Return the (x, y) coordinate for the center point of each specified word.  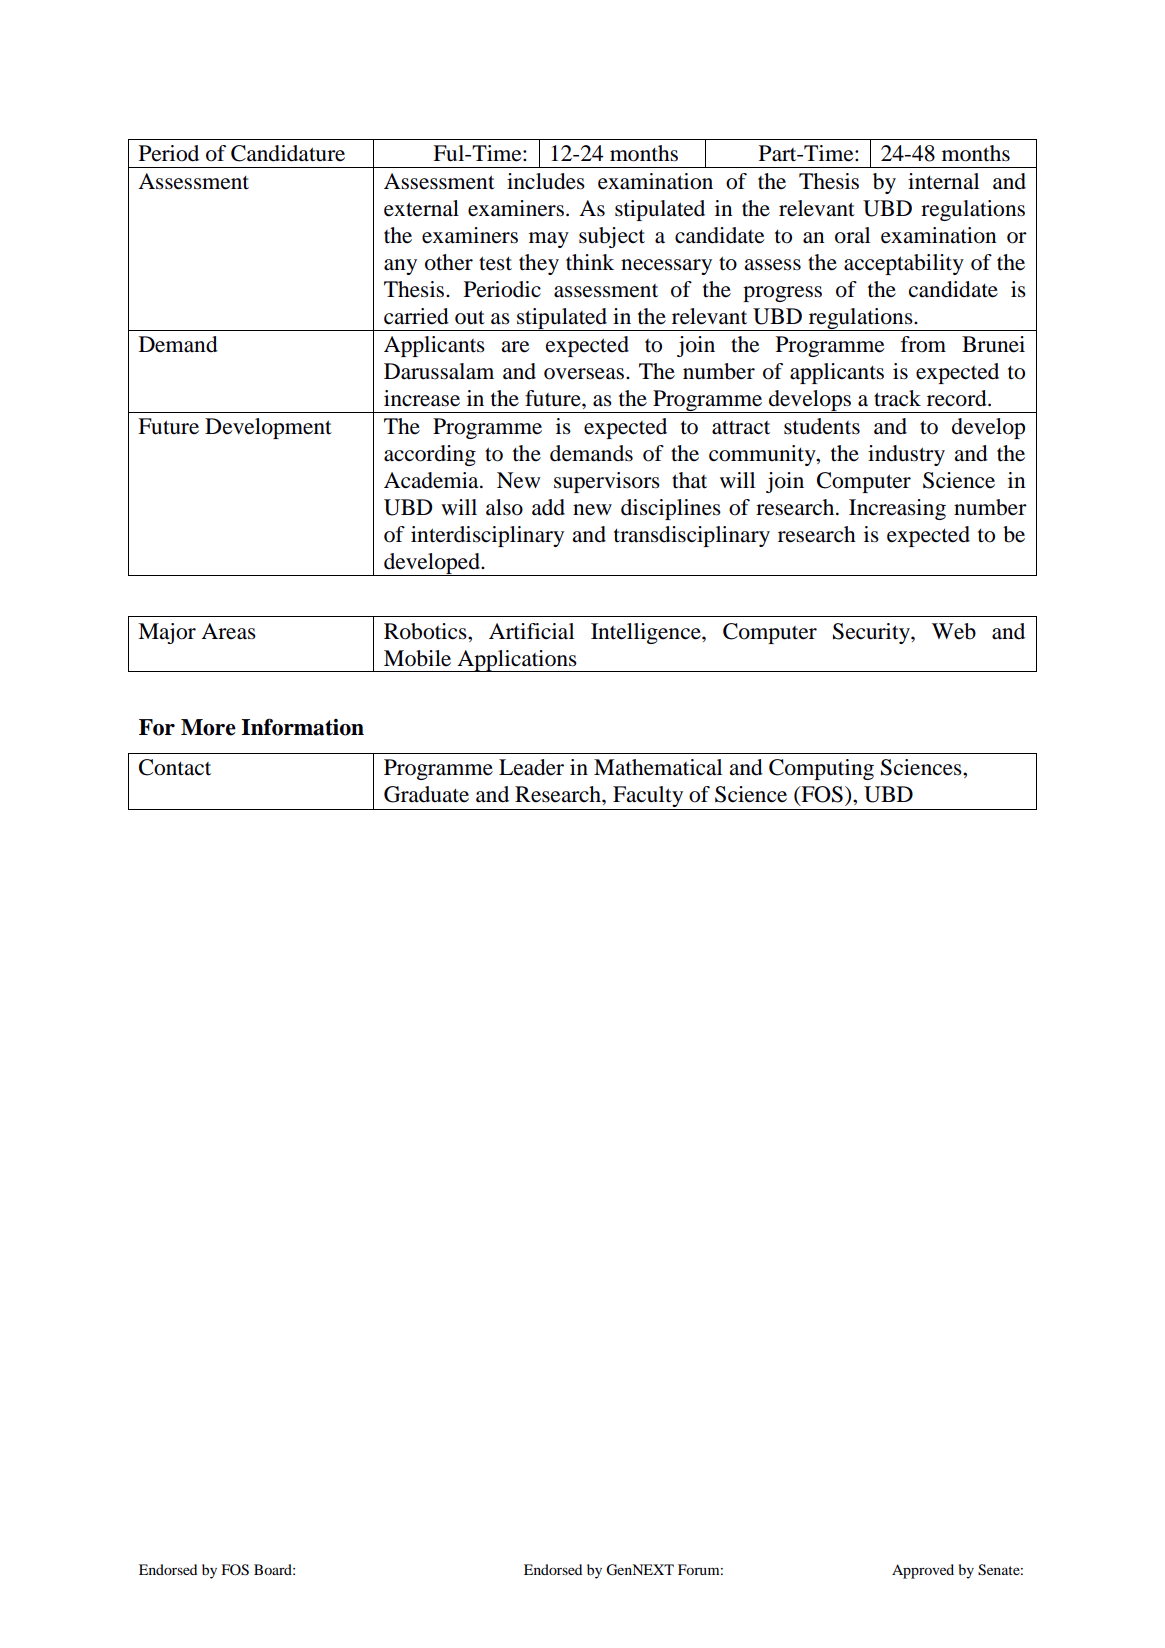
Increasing (897, 509)
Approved (923, 1571)
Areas (228, 631)
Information (302, 727)
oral (852, 235)
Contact (175, 767)
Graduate (426, 794)
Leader (531, 767)
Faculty (648, 798)
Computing (821, 769)
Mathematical (658, 767)
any (400, 267)
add (548, 507)
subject (612, 237)
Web (954, 631)
